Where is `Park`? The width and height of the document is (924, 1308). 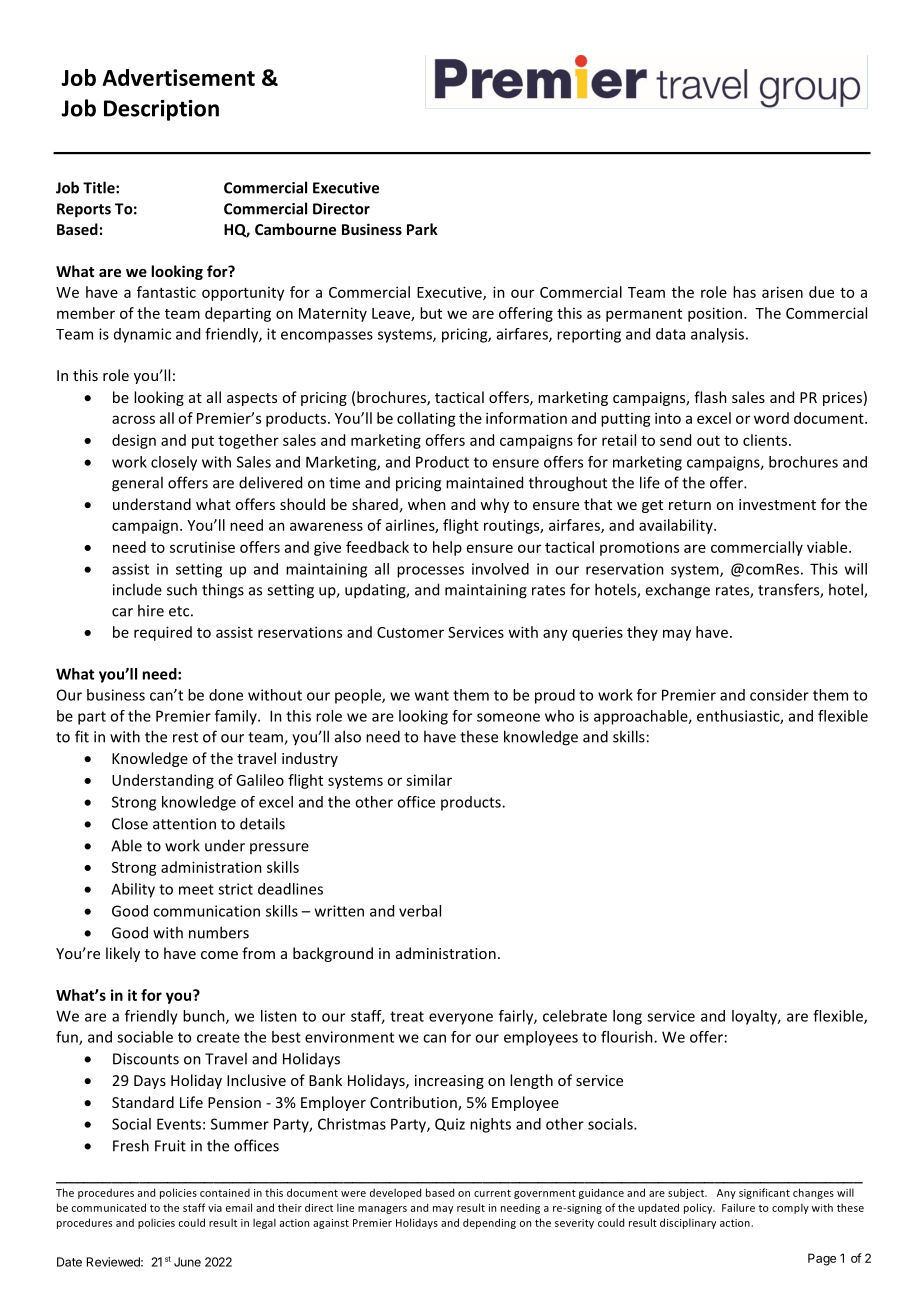
Park is located at coordinates (422, 229).
